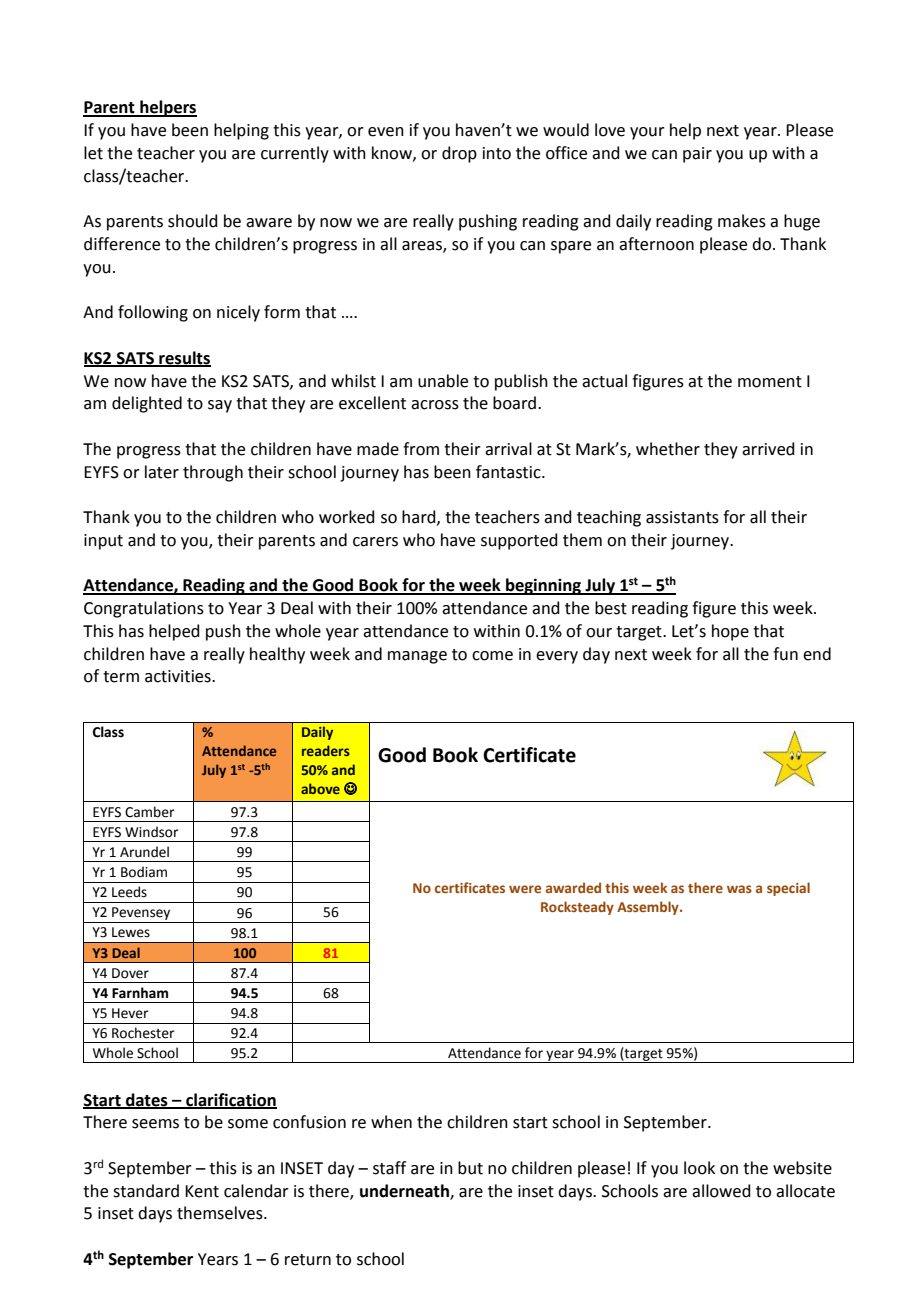  I want to click on activities, so click(179, 676).
